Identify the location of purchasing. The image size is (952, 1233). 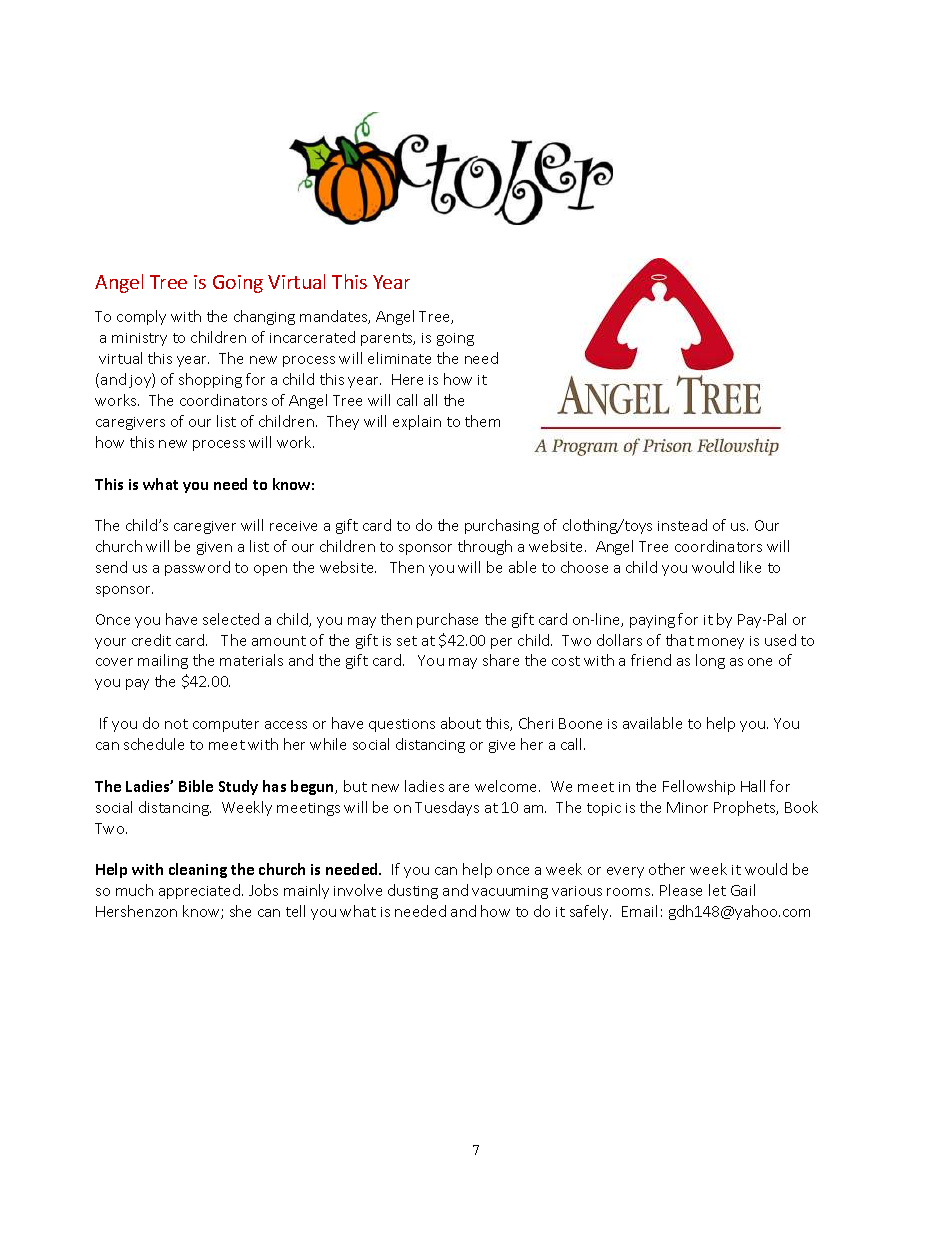
(502, 526).
